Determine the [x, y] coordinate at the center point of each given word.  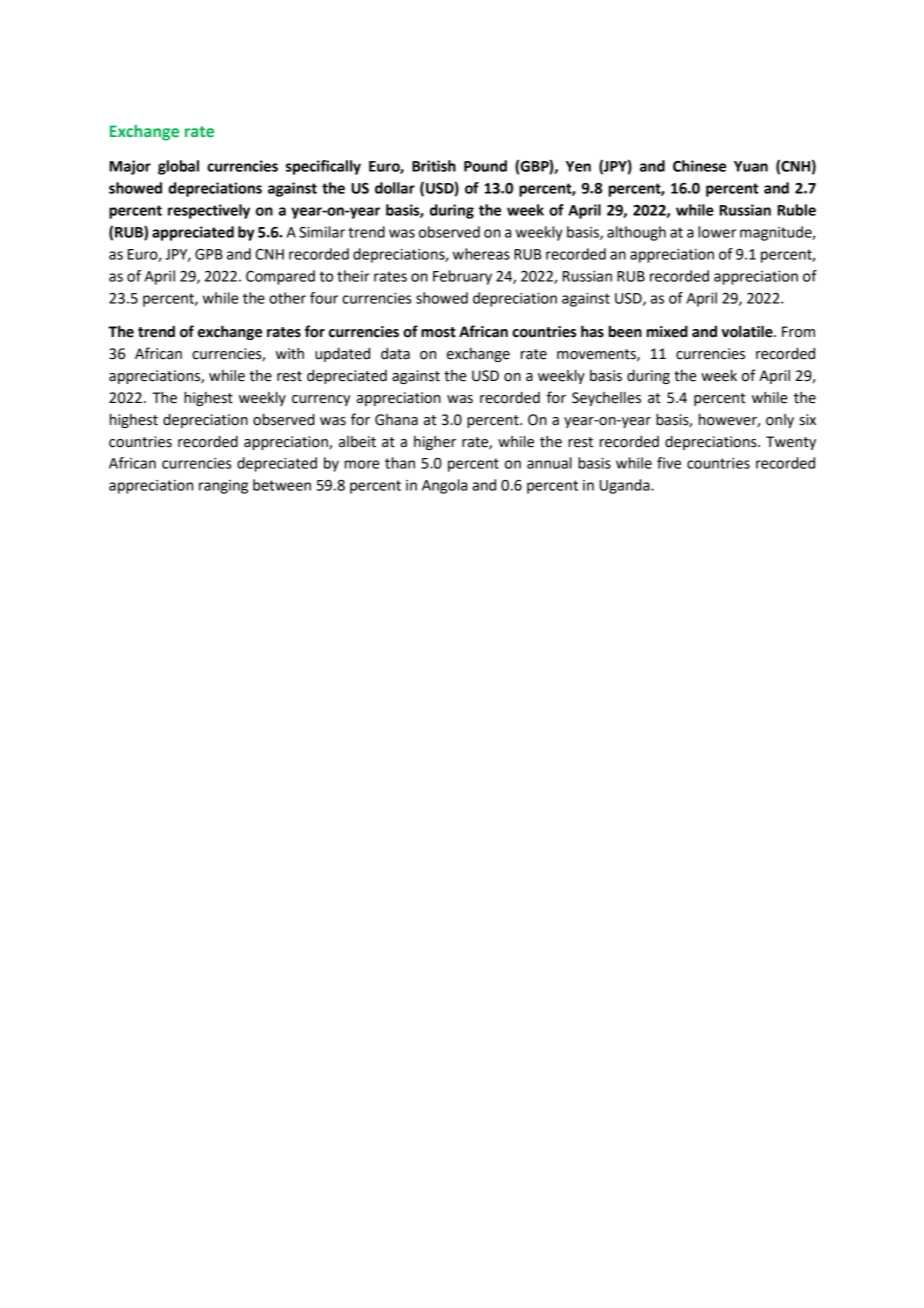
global [178, 167]
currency [321, 400]
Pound [485, 166]
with [290, 354]
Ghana [396, 420]
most [438, 332]
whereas [481, 254]
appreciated [193, 233]
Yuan [751, 166]
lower [717, 232]
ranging [223, 487]
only [780, 421]
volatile [748, 331]
